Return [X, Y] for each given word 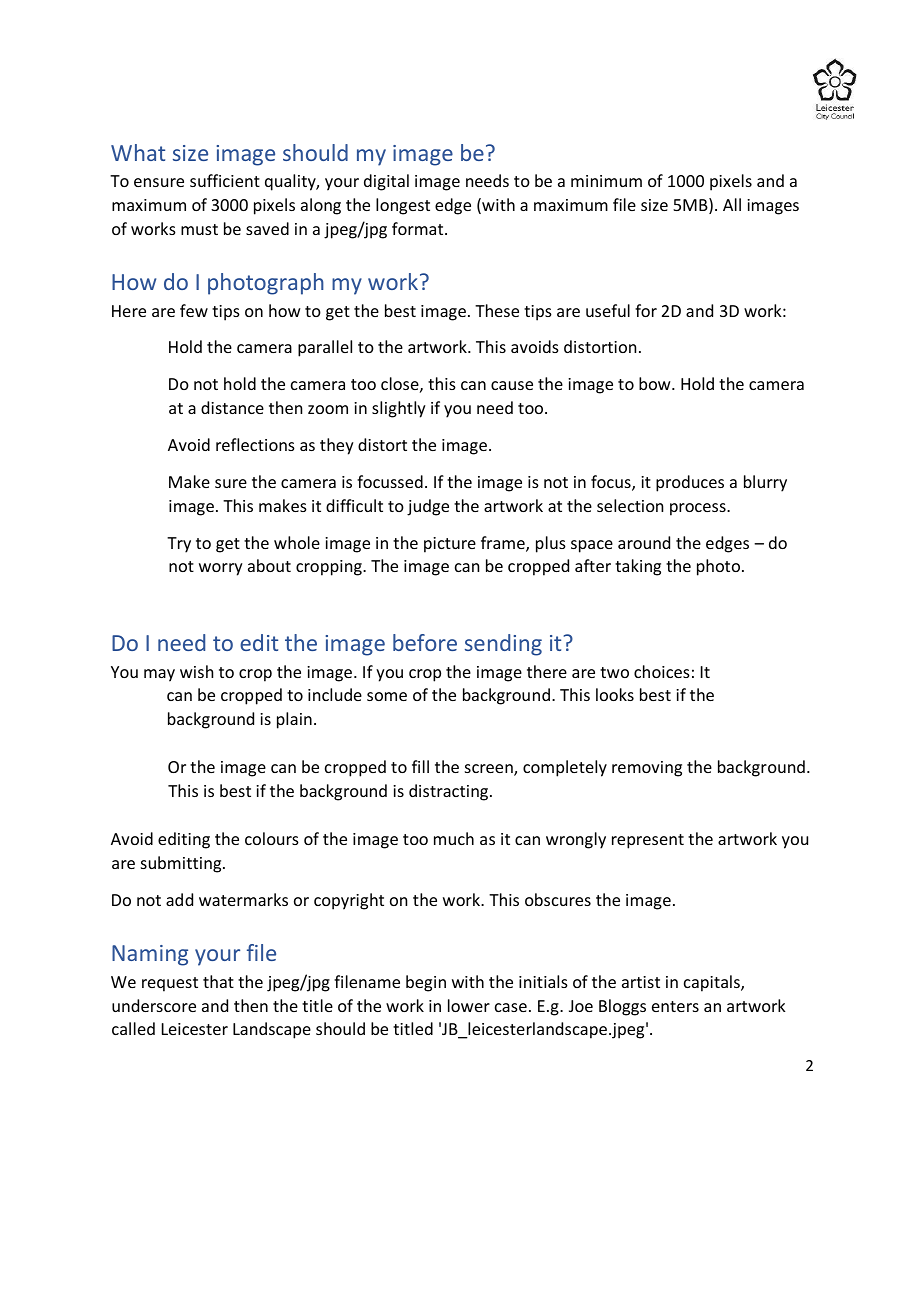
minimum [606, 181]
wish [196, 671]
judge [428, 507]
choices [662, 671]
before [425, 642]
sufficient [225, 180]
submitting [182, 864]
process [699, 509]
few [194, 310]
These [497, 310]
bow [656, 383]
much [454, 838]
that [218, 981]
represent [648, 841]
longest [403, 206]
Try [179, 545]
